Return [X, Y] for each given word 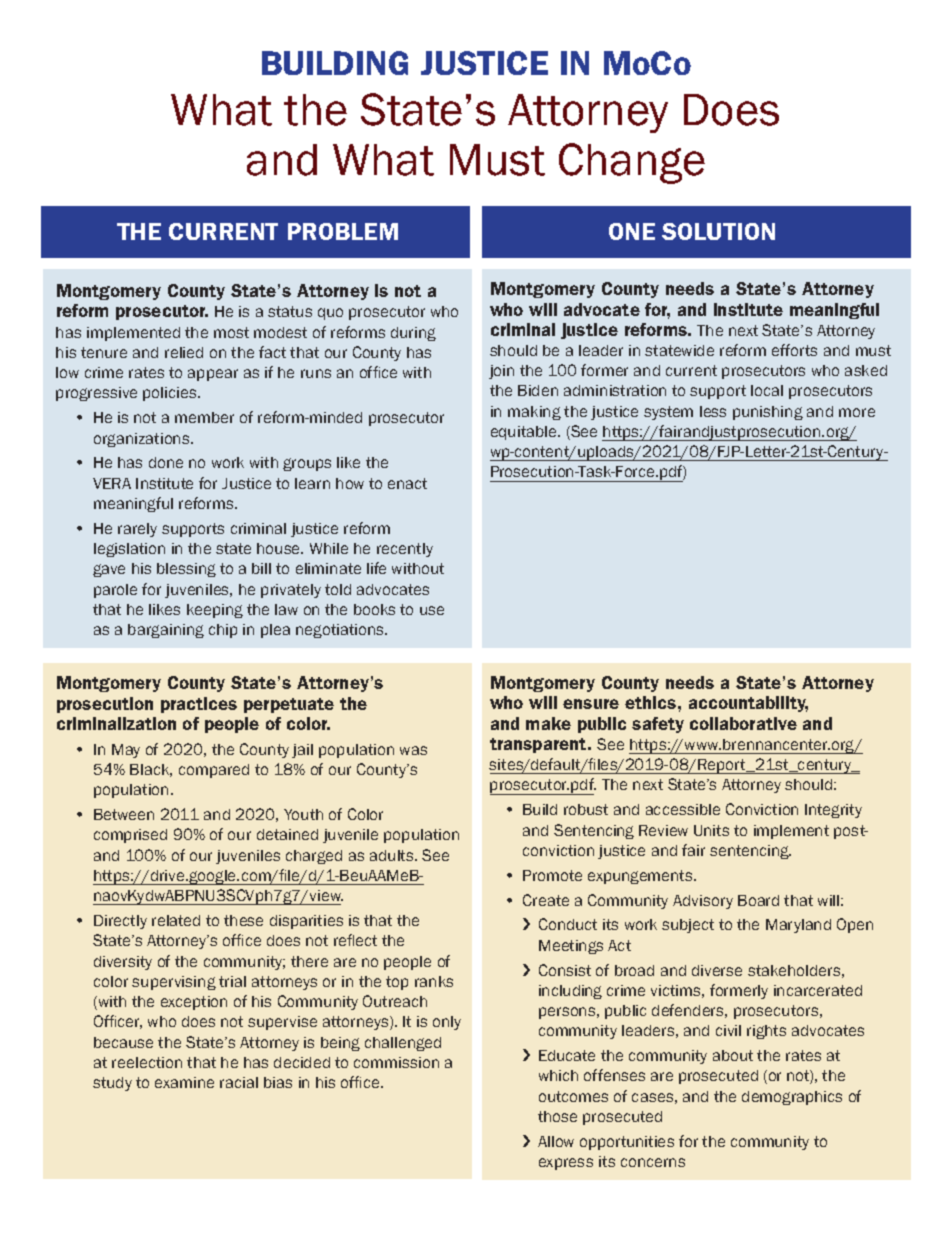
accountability [748, 704]
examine [184, 1082]
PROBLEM [343, 231]
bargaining [166, 631]
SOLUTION [718, 231]
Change [632, 163]
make [548, 723]
